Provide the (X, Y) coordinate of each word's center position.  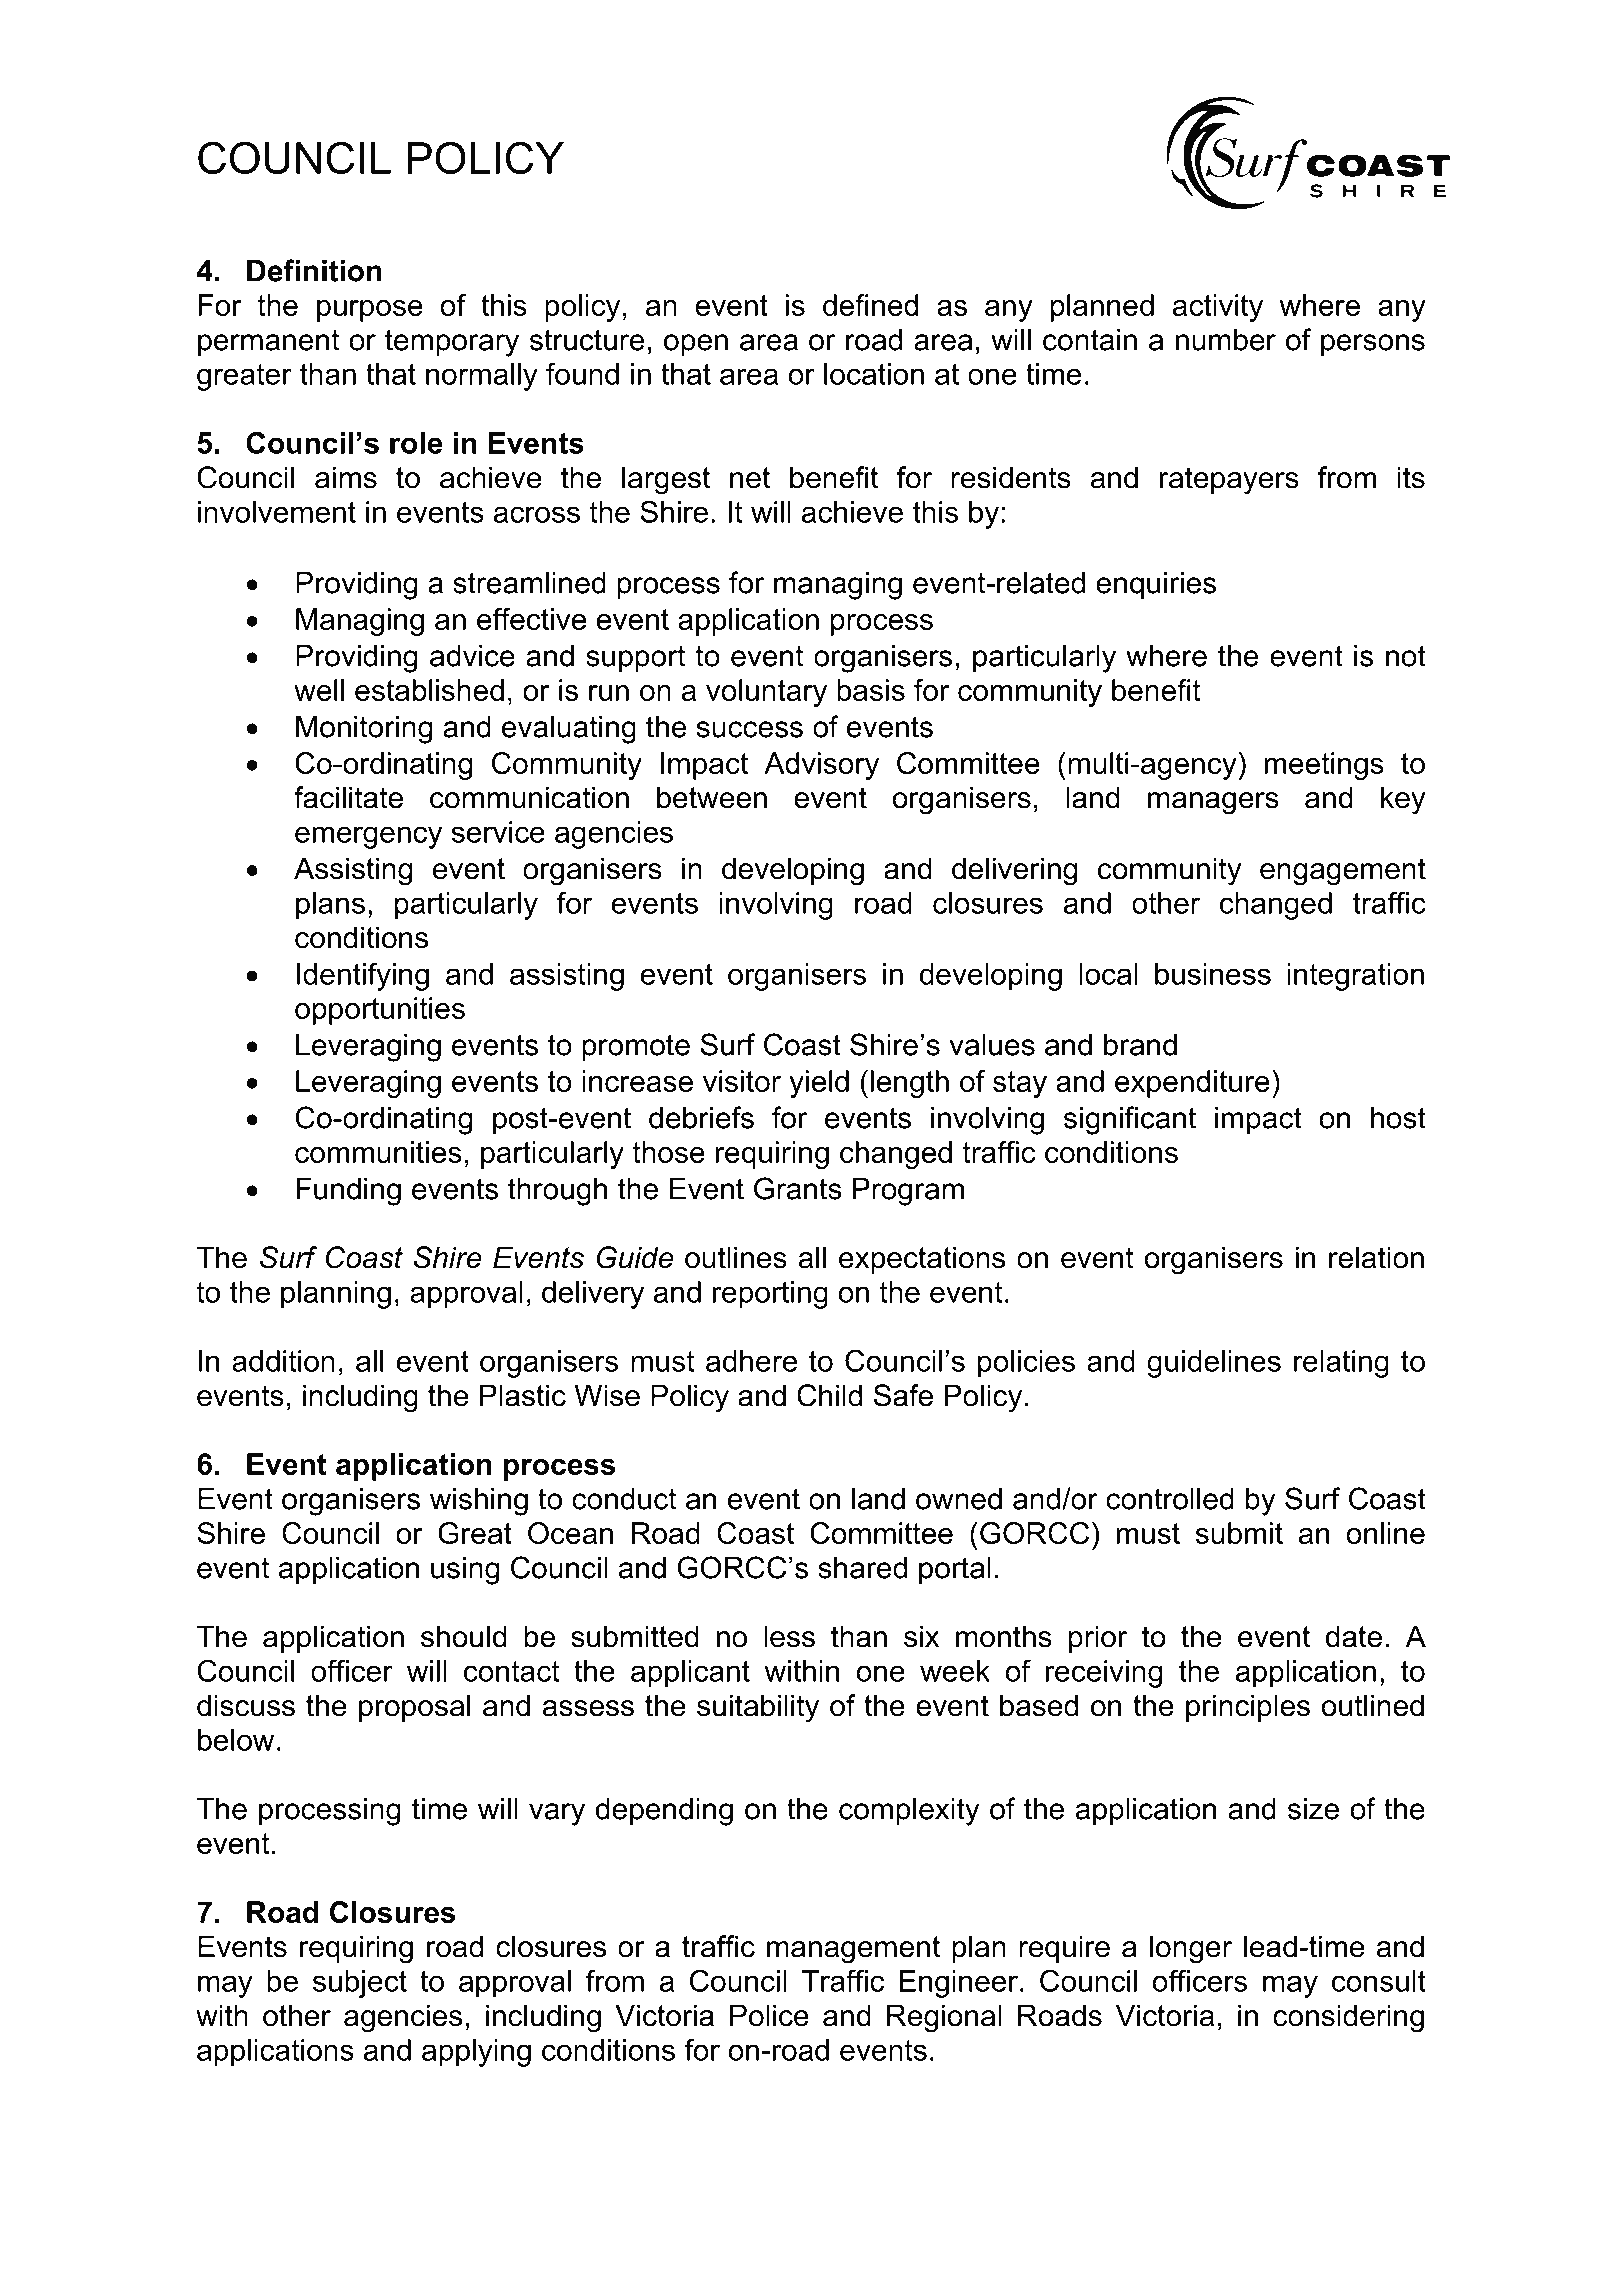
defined (870, 305)
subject (360, 1984)
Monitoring (364, 730)
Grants (798, 1188)
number (1226, 340)
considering (1348, 2018)
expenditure (1192, 1084)
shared (862, 1568)
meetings (1324, 766)
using (465, 1571)
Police (769, 2015)
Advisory (821, 766)
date (1354, 1636)
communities (378, 1152)
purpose (370, 311)
